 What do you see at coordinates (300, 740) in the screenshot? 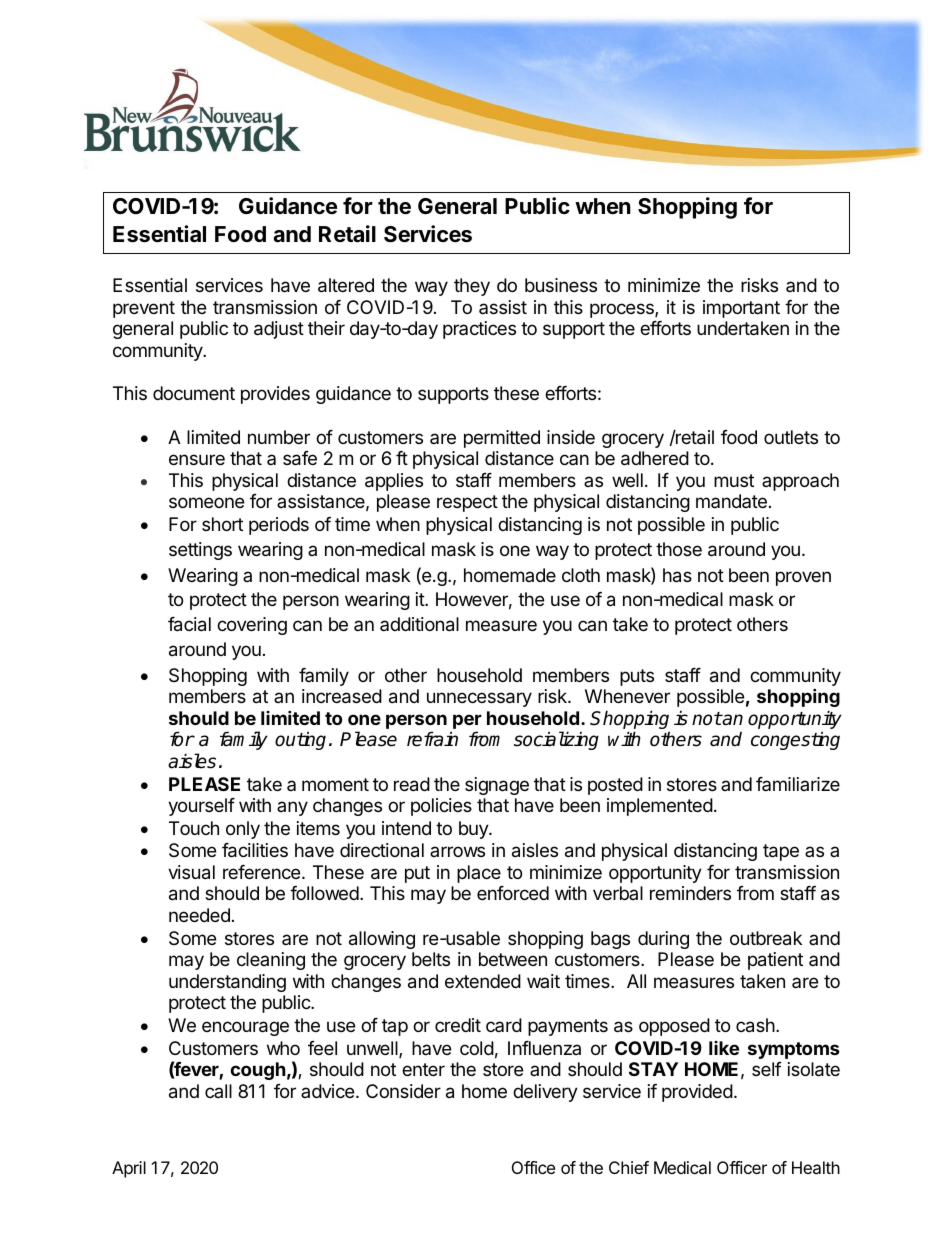
I see `outing` at bounding box center [300, 740].
